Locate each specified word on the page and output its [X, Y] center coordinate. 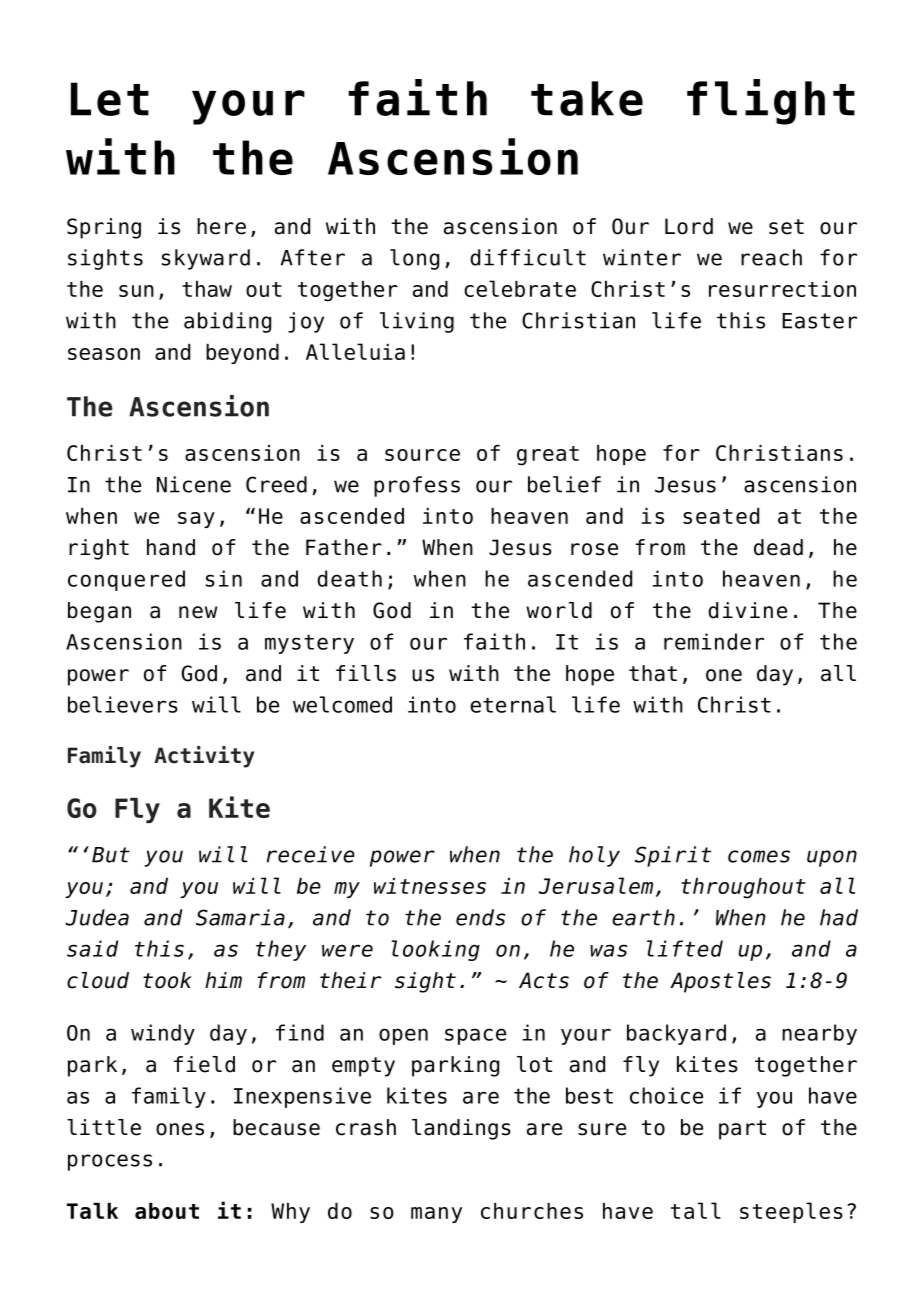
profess [417, 486]
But [111, 855]
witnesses [430, 886]
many [436, 1215]
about [167, 1211]
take [587, 98]
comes [759, 856]
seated [721, 516]
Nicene [194, 484]
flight [771, 102]
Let [110, 99]
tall [696, 1210]
